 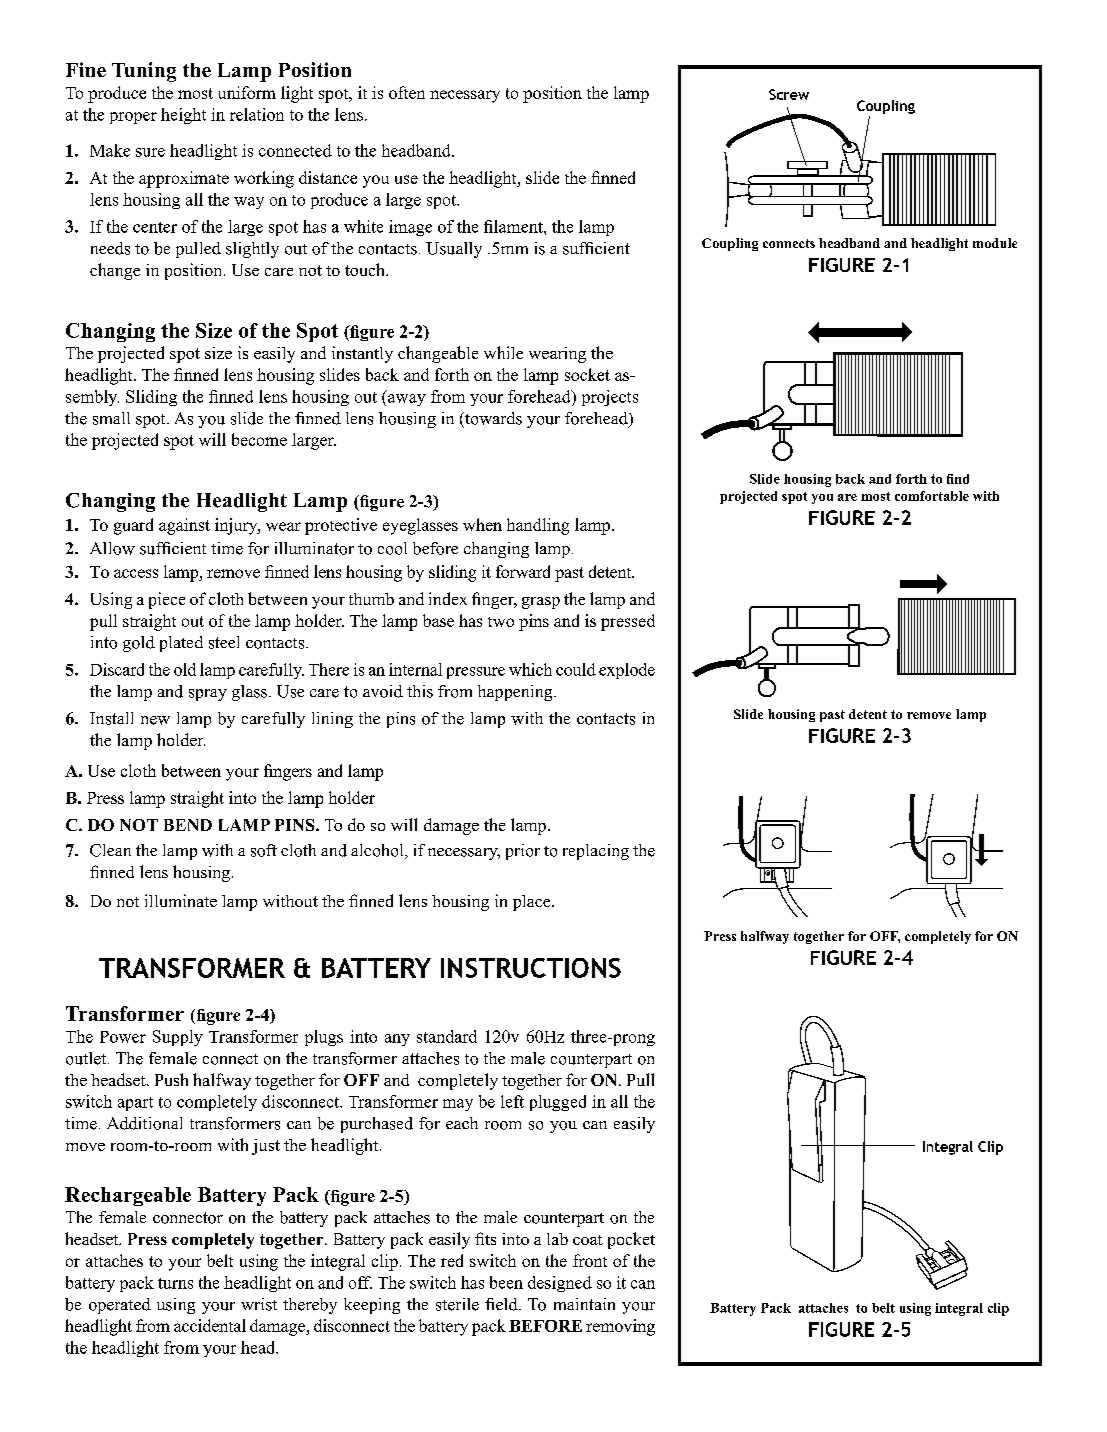 What do you see at coordinates (531, 968) in the screenshot?
I see `INSTRUCTIONS` at bounding box center [531, 968].
